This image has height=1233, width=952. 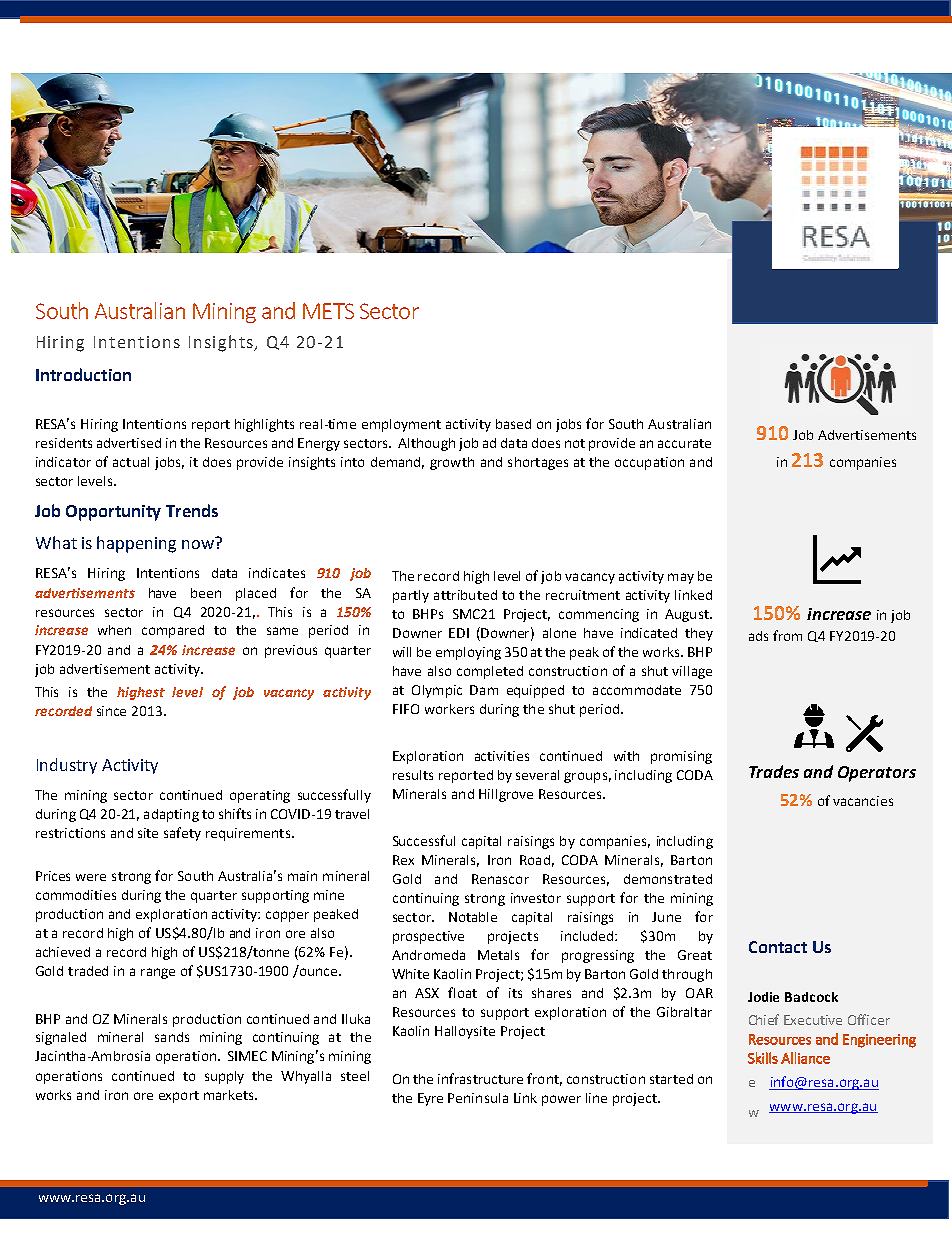 I want to click on compared, so click(x=173, y=631).
